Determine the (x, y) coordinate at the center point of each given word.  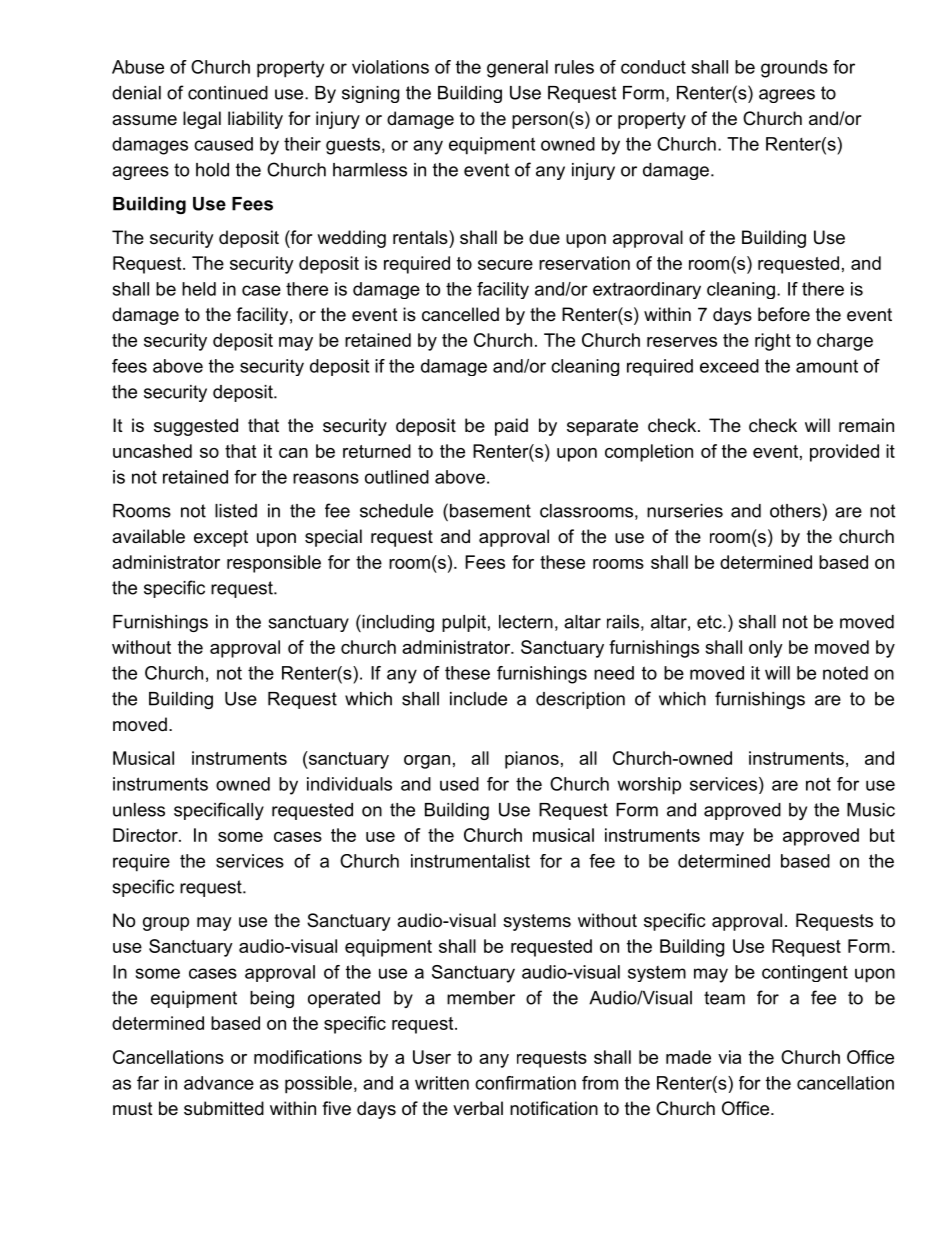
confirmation (525, 1083)
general (517, 69)
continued (228, 93)
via (729, 1057)
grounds (794, 69)
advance (219, 1083)
